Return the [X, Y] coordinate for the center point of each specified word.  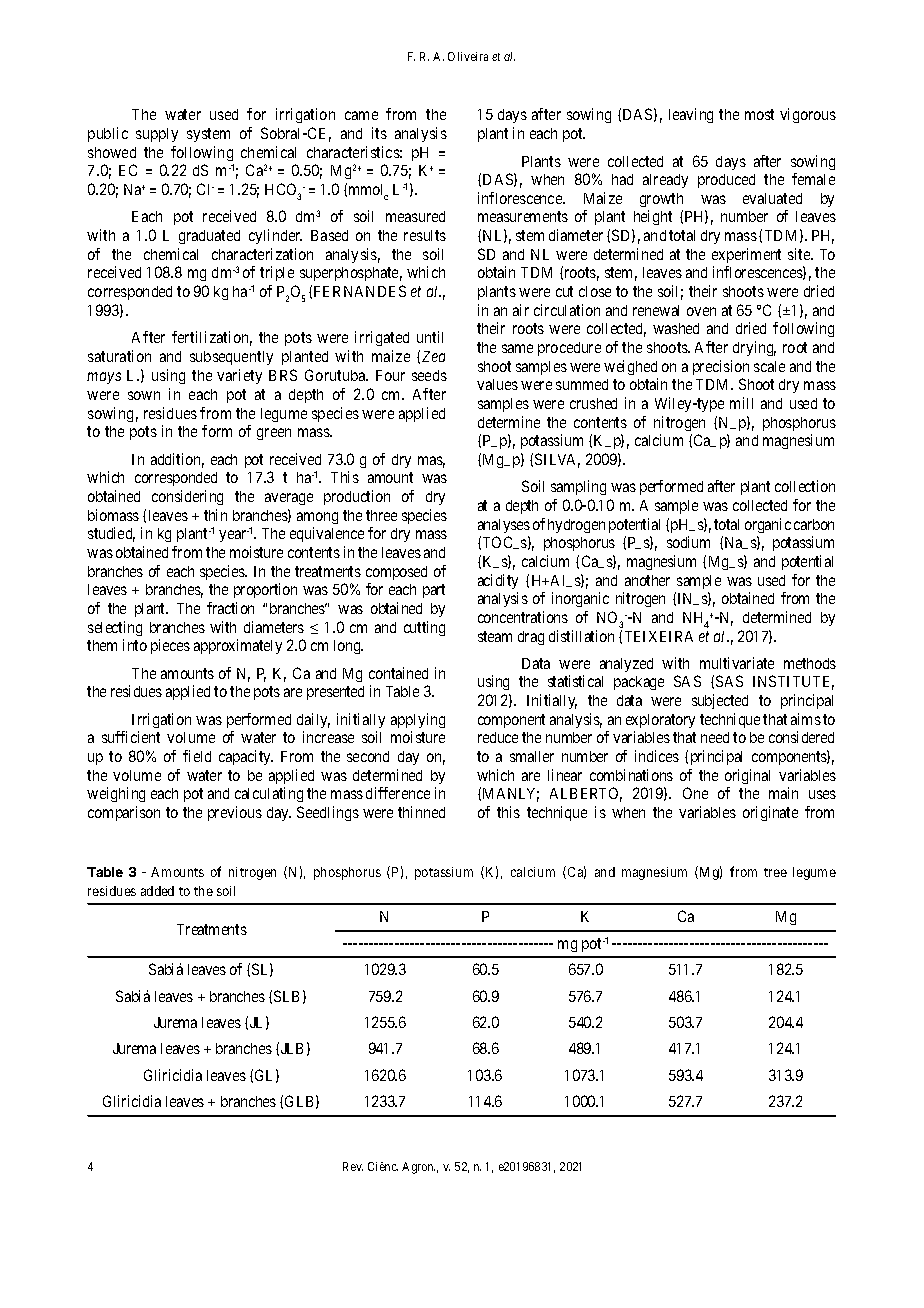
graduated [209, 237]
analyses [504, 526]
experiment [746, 255]
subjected [720, 701]
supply [157, 135]
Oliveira [468, 56]
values [497, 384]
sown [144, 395]
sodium [688, 542]
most [759, 114]
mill [741, 403]
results [425, 235]
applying [418, 720]
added [157, 891]
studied [111, 534]
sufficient [131, 737]
